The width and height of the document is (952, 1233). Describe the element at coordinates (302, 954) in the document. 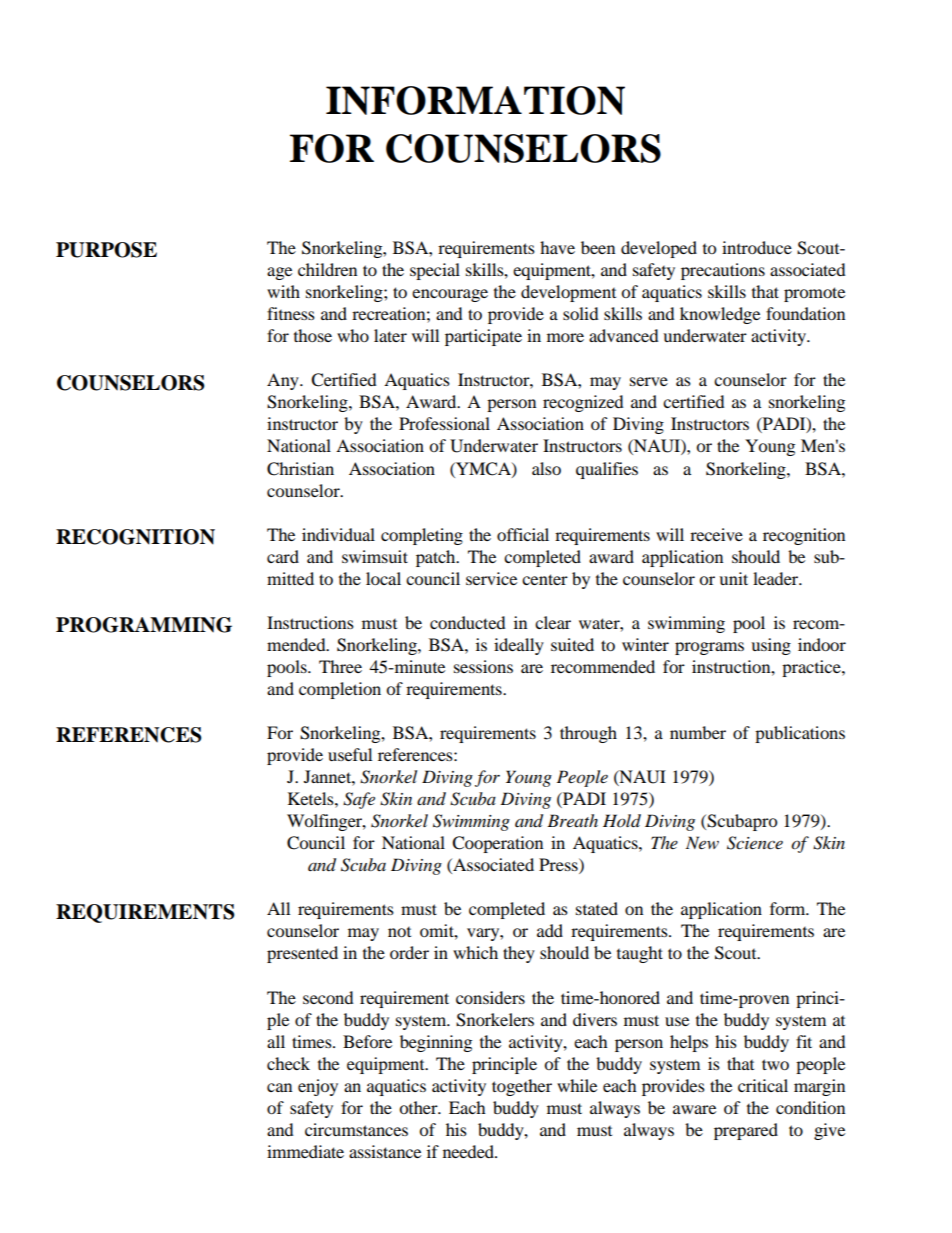

I see `presented` at that location.
